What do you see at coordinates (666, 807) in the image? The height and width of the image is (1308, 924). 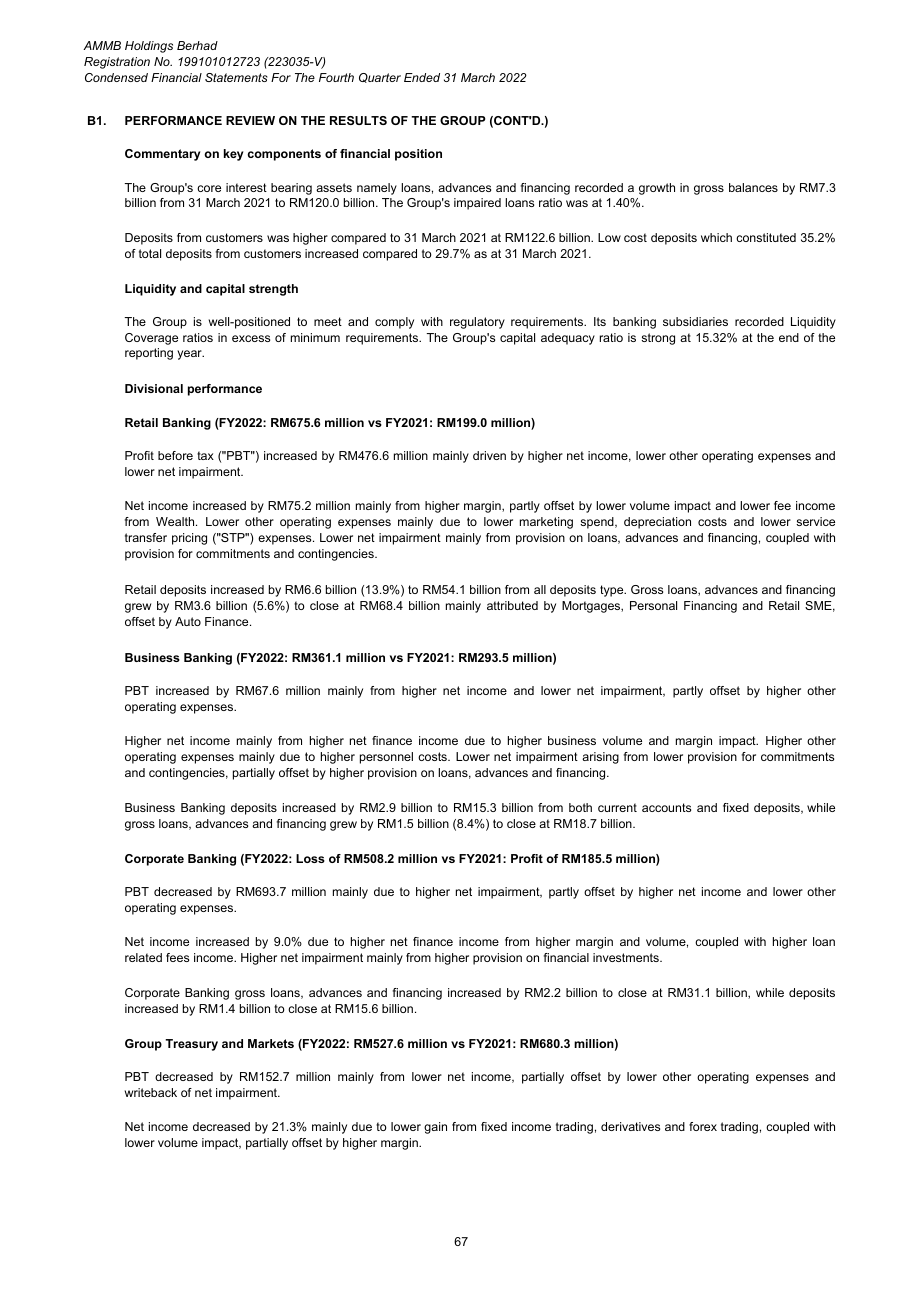 I see `accounts` at bounding box center [666, 807].
